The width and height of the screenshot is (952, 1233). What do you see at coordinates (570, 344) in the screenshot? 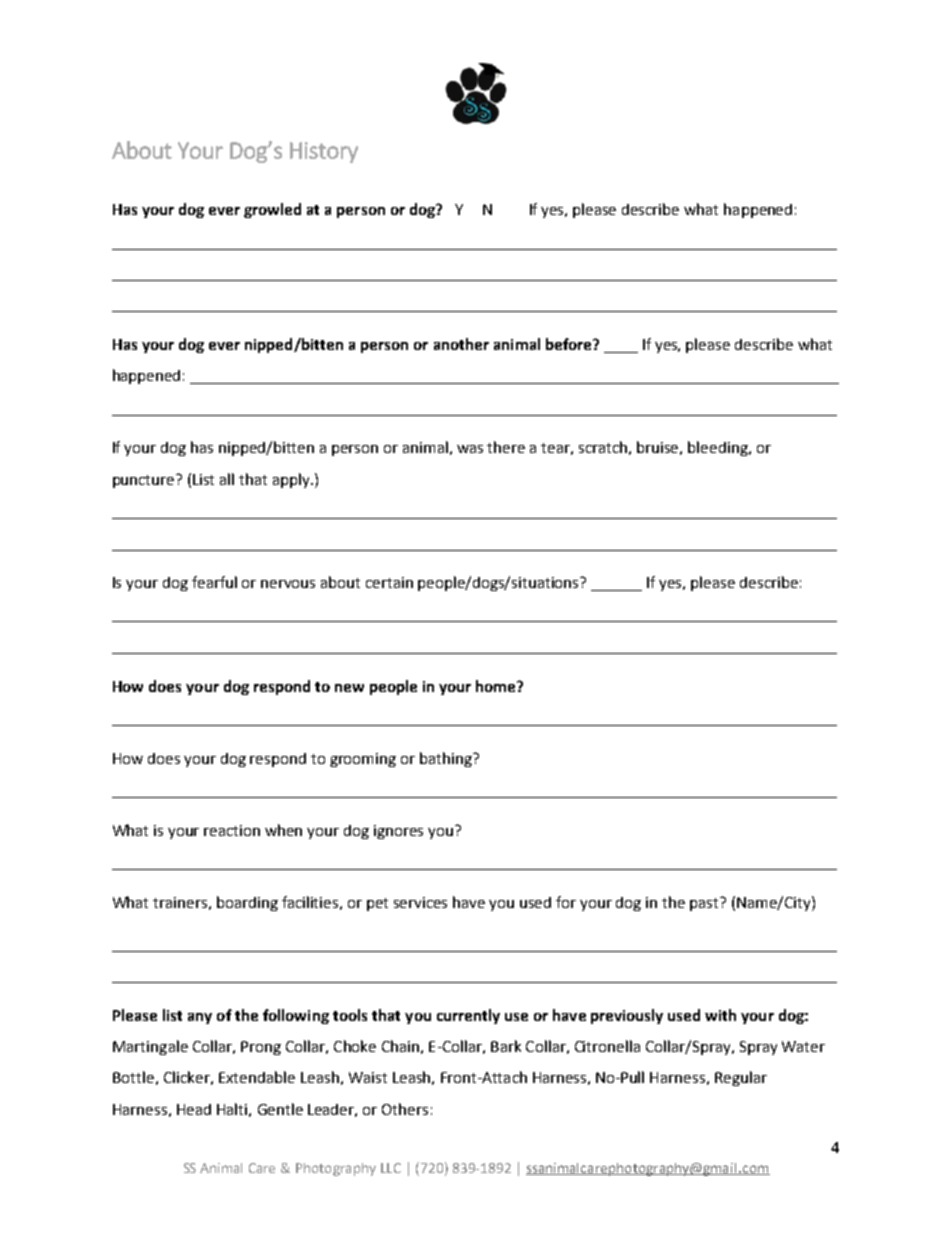
I see `before` at bounding box center [570, 344].
